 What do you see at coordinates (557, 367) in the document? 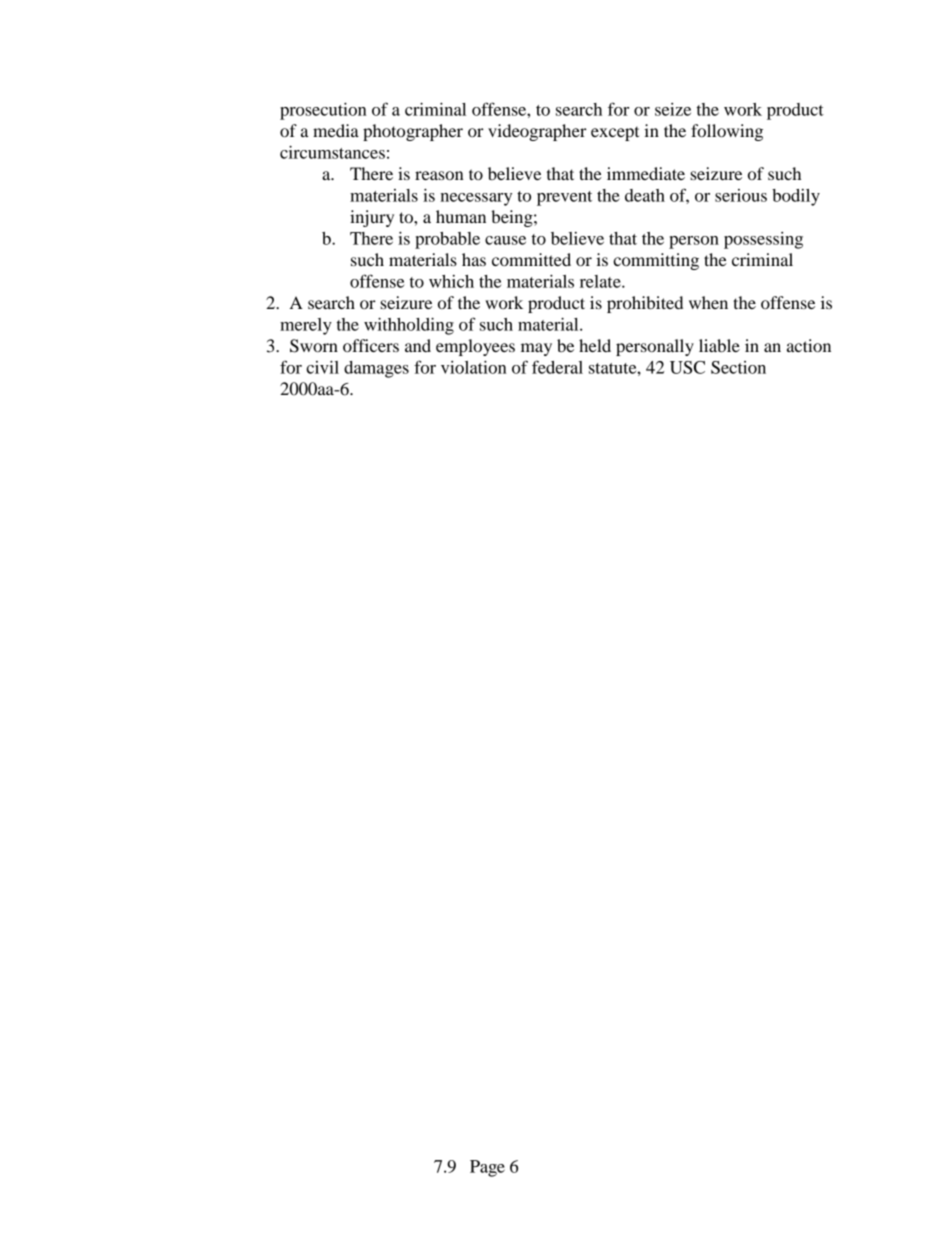
I see `federal` at bounding box center [557, 367].
